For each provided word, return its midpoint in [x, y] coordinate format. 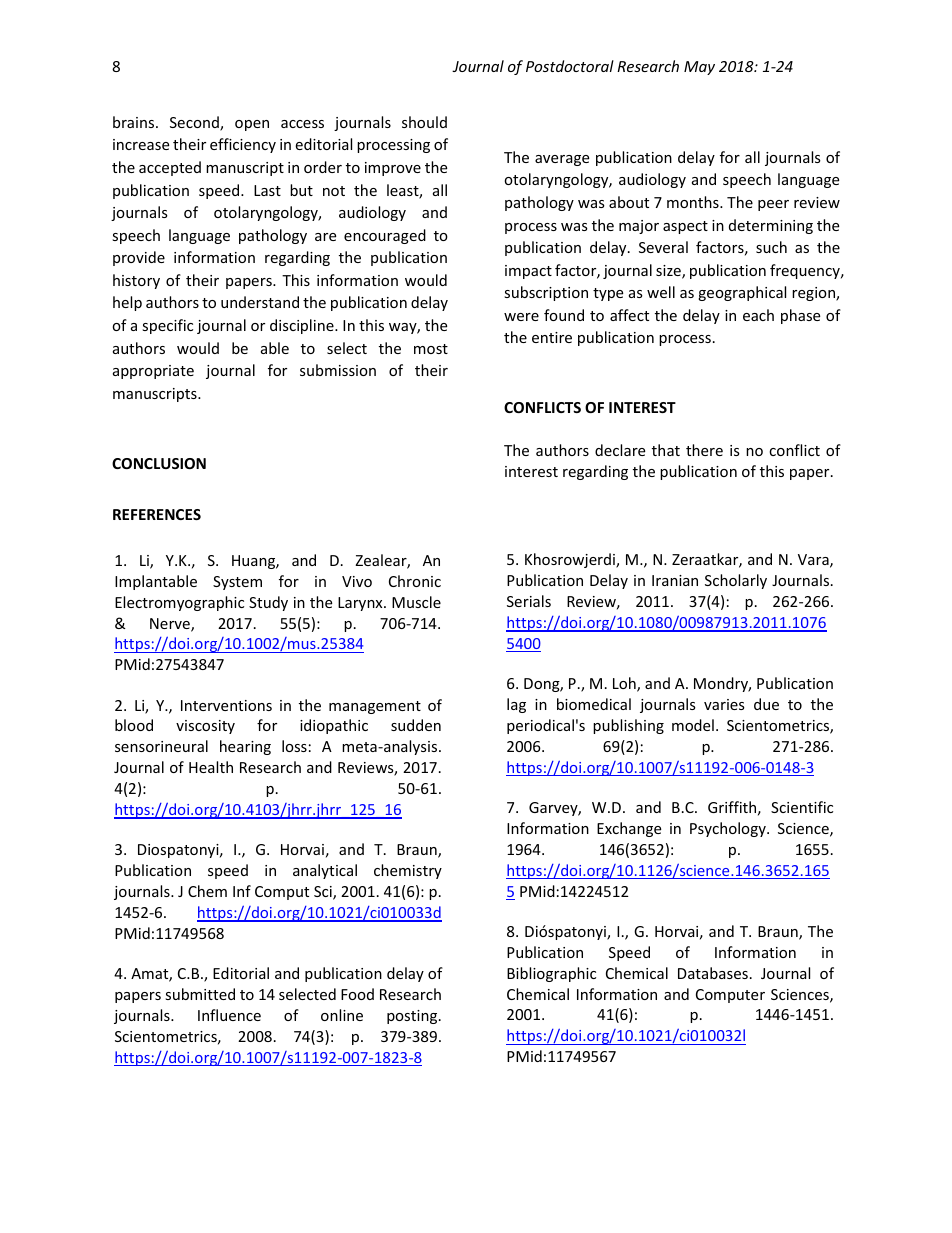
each [758, 315]
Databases [713, 973]
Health [211, 767]
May [699, 68]
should [424, 122]
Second [195, 123]
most [431, 349]
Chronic [415, 581]
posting [413, 1017]
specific [167, 326]
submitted [200, 994]
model [693, 725]
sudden [416, 725]
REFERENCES [157, 514]
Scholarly [736, 581]
